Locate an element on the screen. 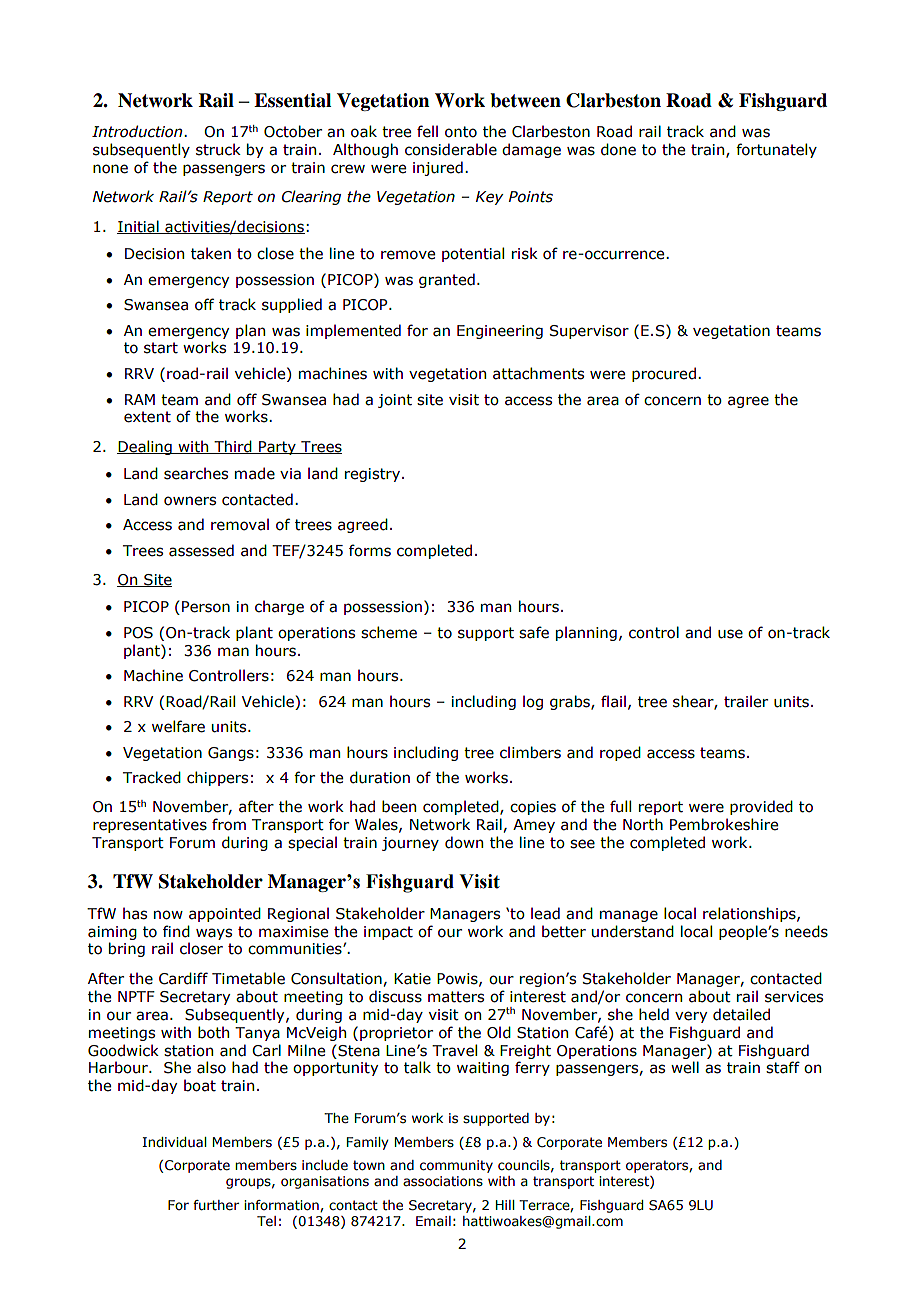 The image size is (924, 1308). use is located at coordinates (730, 634).
